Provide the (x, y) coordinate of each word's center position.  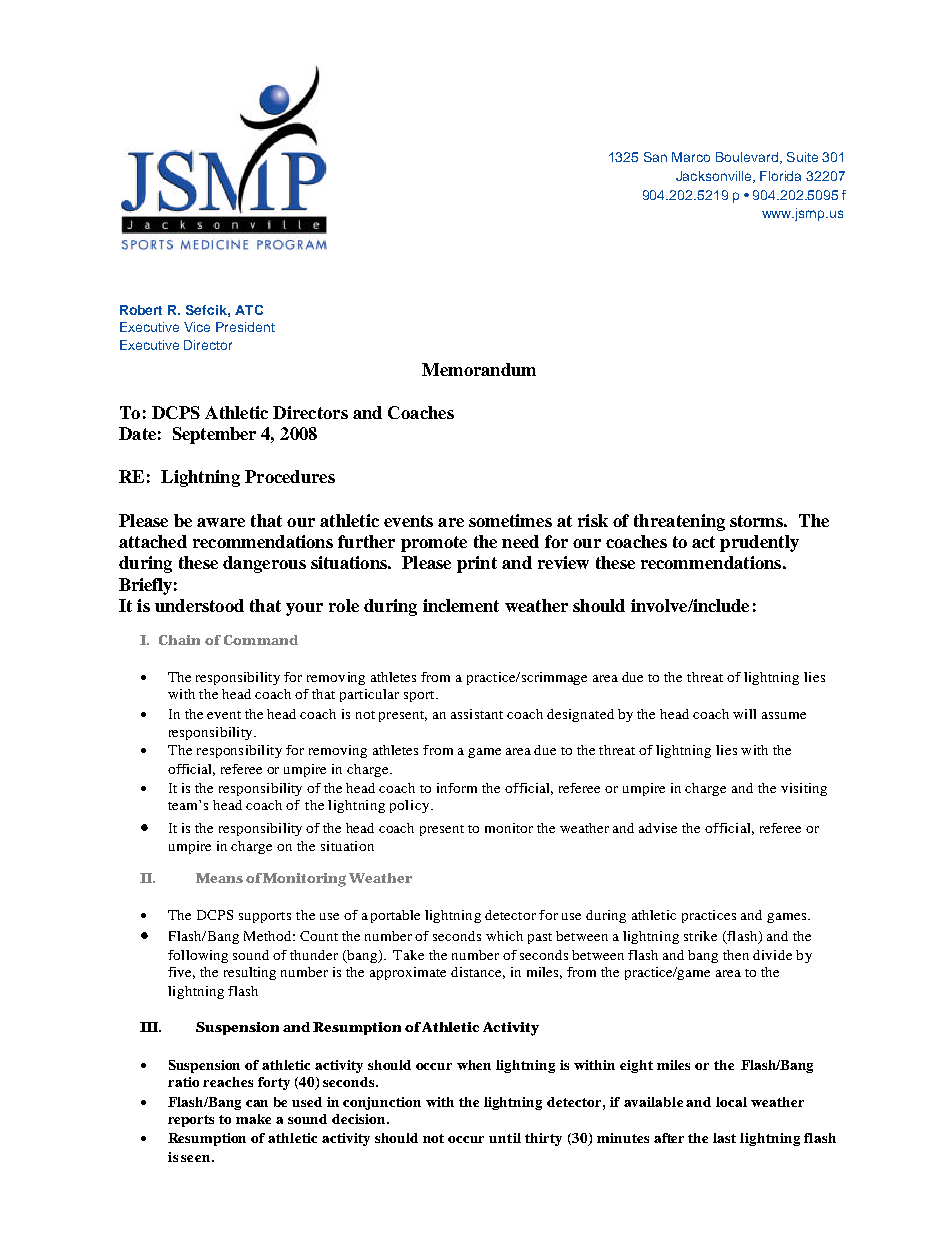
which (504, 936)
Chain (179, 640)
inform (457, 788)
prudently (759, 543)
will (744, 714)
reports (191, 1121)
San (655, 157)
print (477, 564)
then (736, 955)
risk (593, 520)
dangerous (264, 564)
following (198, 956)
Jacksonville (715, 177)
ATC (249, 310)
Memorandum (479, 369)
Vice (197, 327)
